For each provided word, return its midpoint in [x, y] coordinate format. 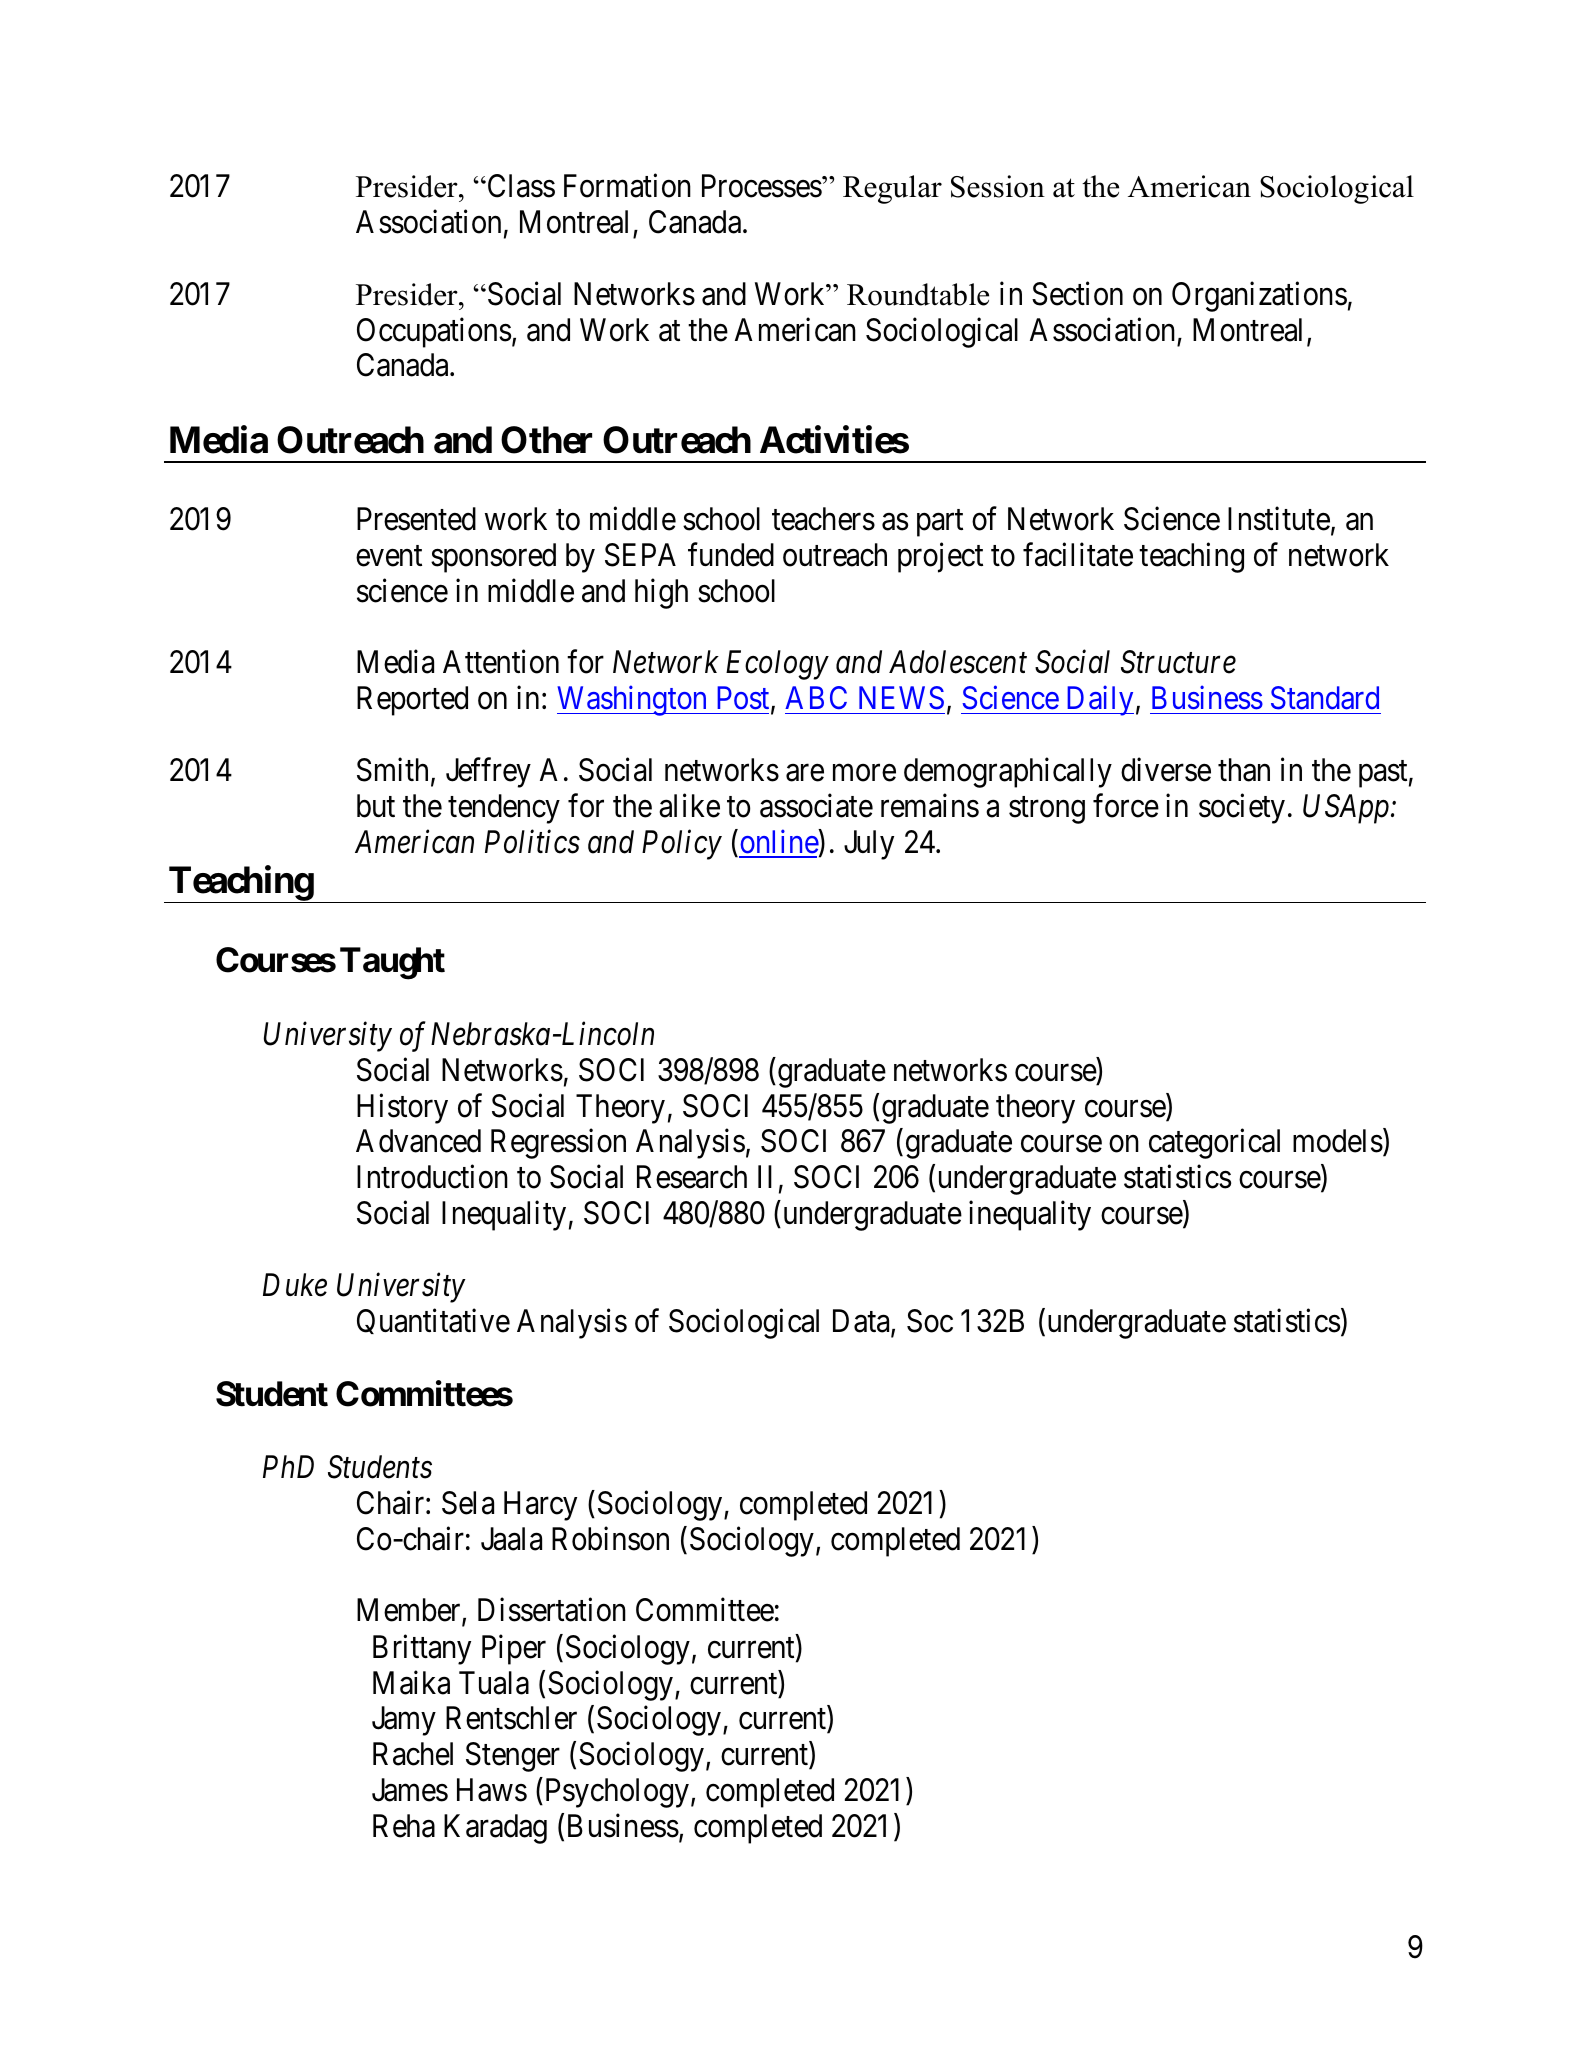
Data [862, 1322]
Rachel [413, 1754]
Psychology [615, 1793]
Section [1077, 294]
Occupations [434, 332]
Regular [892, 189]
